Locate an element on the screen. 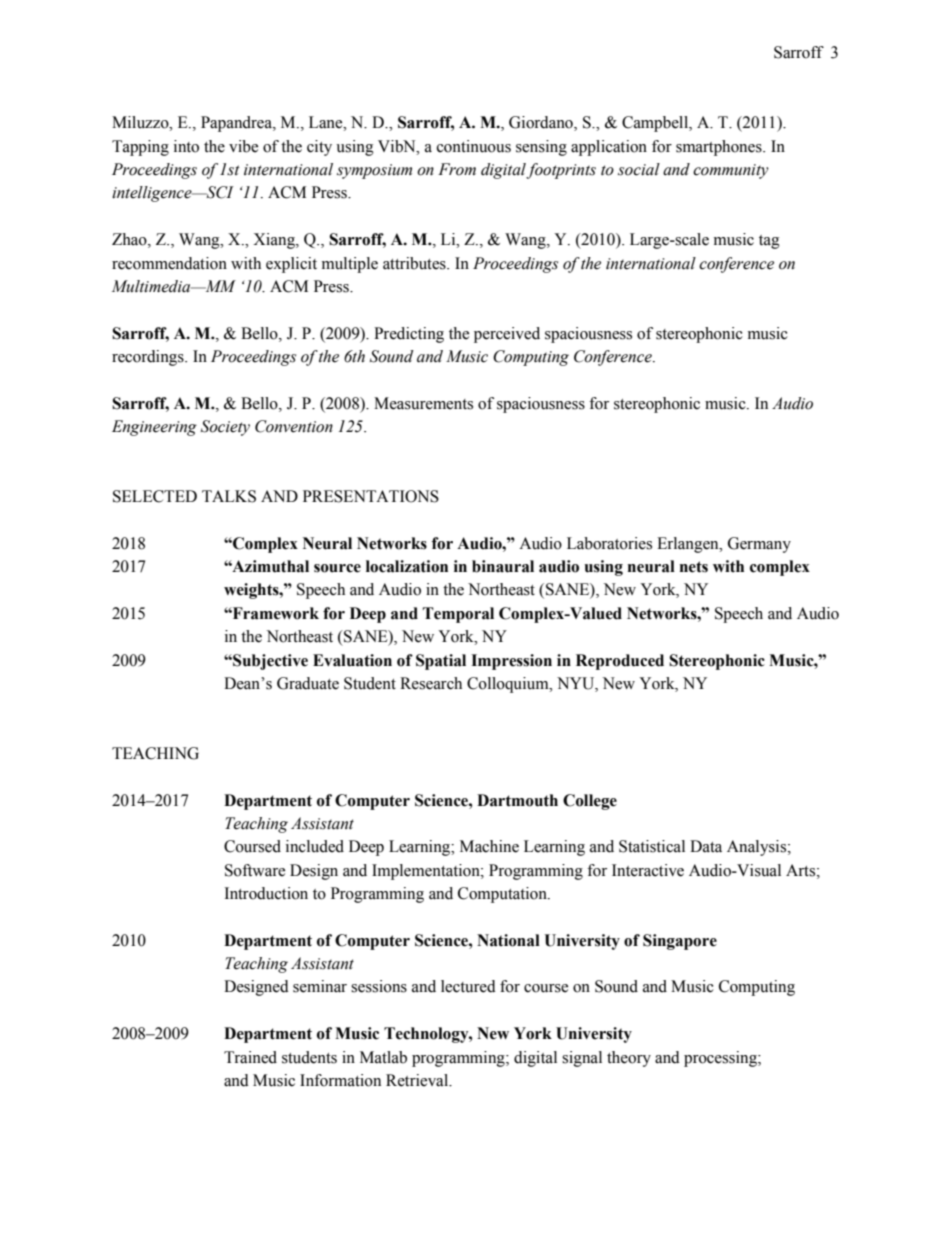 The width and height of the screenshot is (952, 1233). Dartmouth is located at coordinates (517, 800).
